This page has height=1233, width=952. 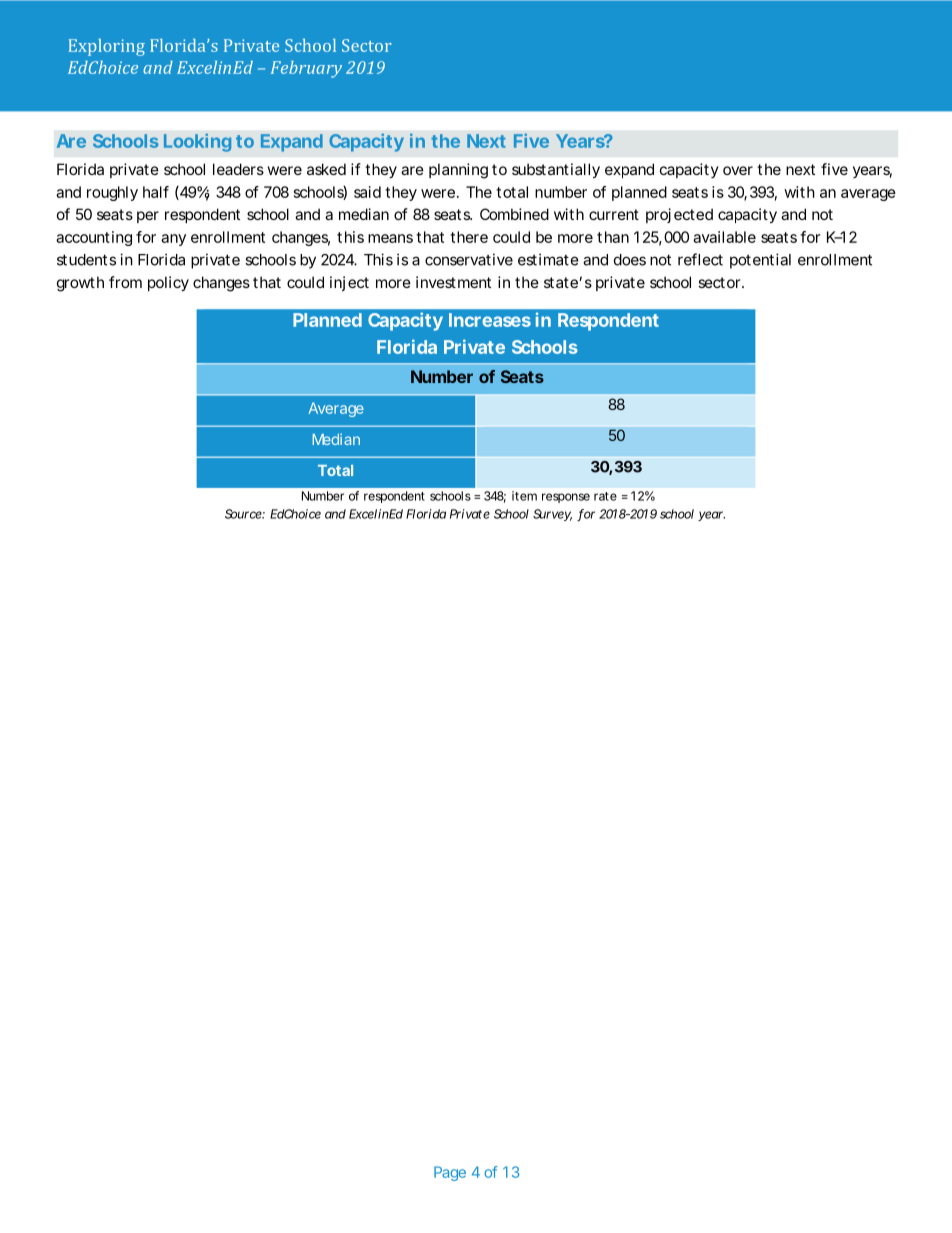 What do you see at coordinates (738, 170) in the page?
I see `over` at bounding box center [738, 170].
